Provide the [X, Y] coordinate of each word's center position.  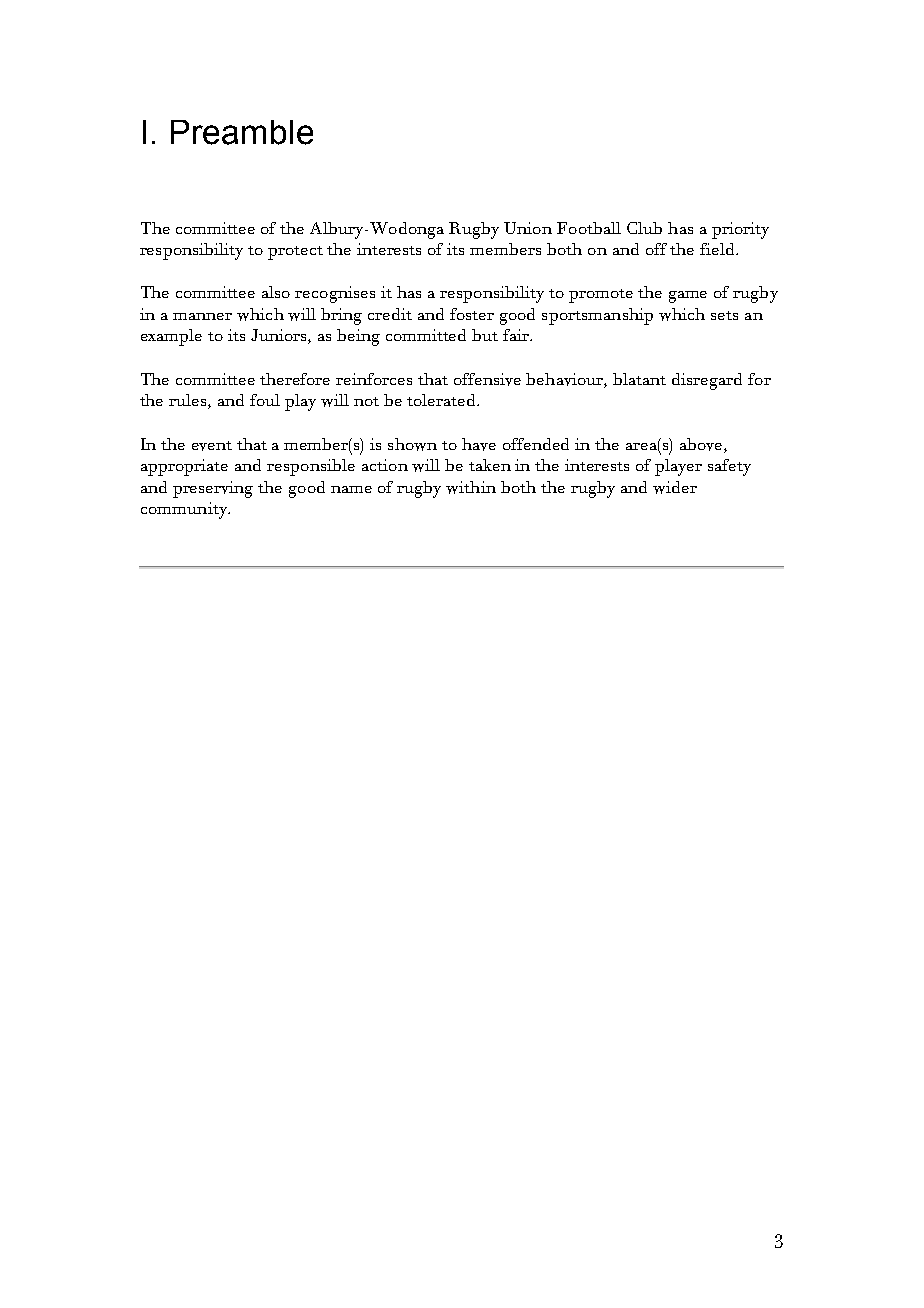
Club [644, 228]
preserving [213, 489]
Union [528, 228]
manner [202, 316]
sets [724, 315]
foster [472, 314]
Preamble [242, 132]
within [471, 487]
